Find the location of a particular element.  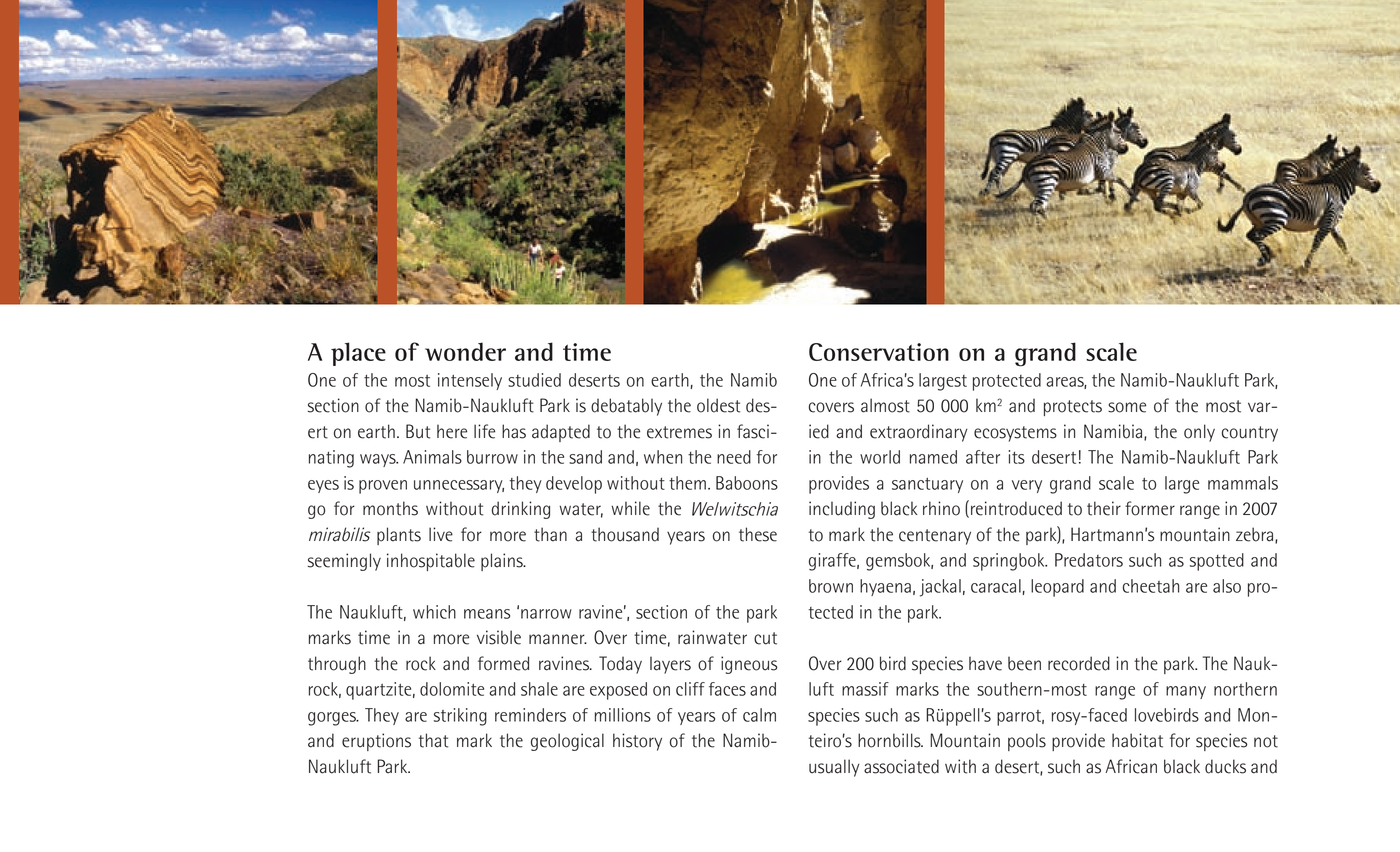

Baboons is located at coordinates (747, 483).
